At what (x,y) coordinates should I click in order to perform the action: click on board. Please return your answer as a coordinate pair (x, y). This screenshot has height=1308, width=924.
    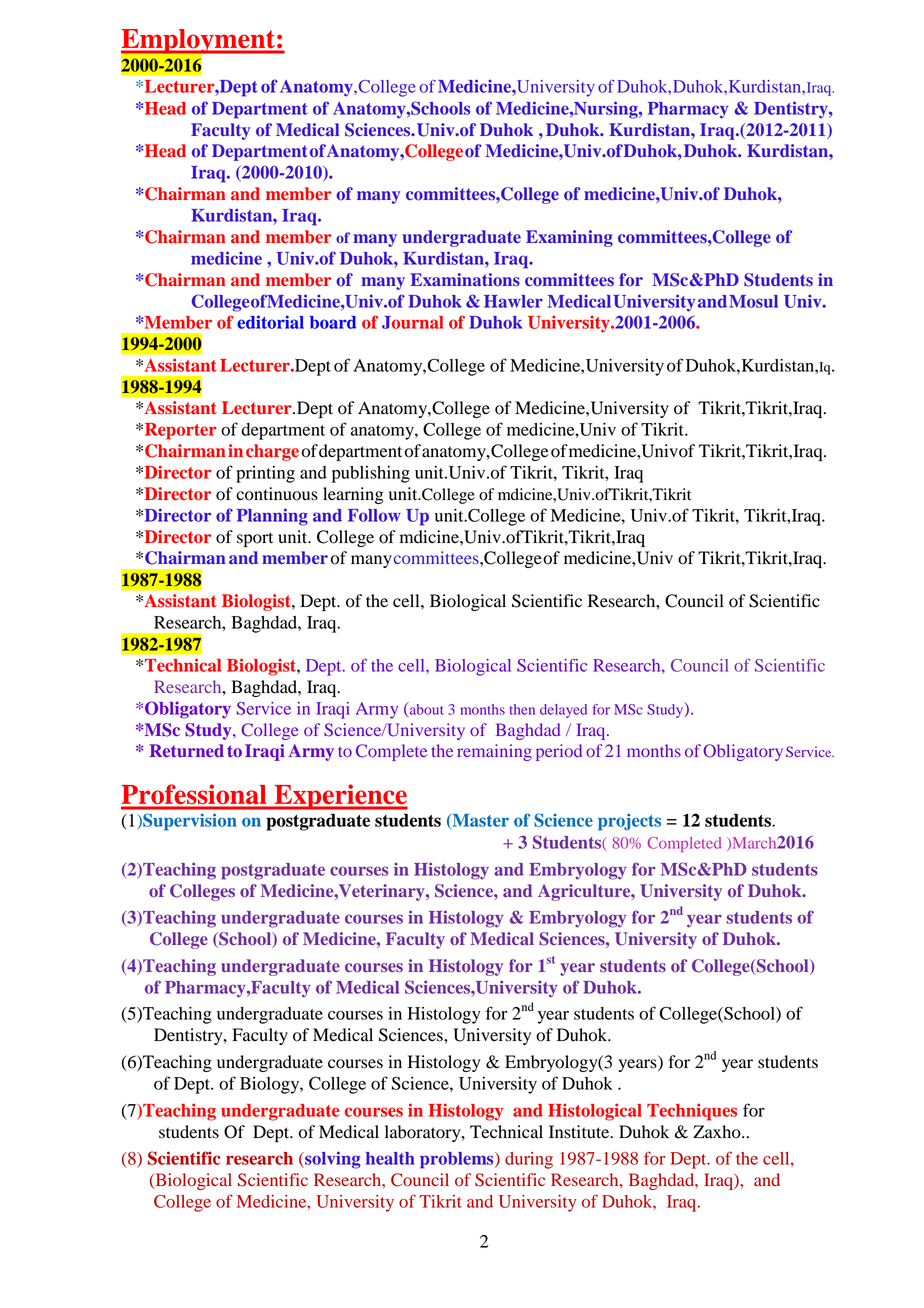
    Looking at the image, I should click on (333, 322).
